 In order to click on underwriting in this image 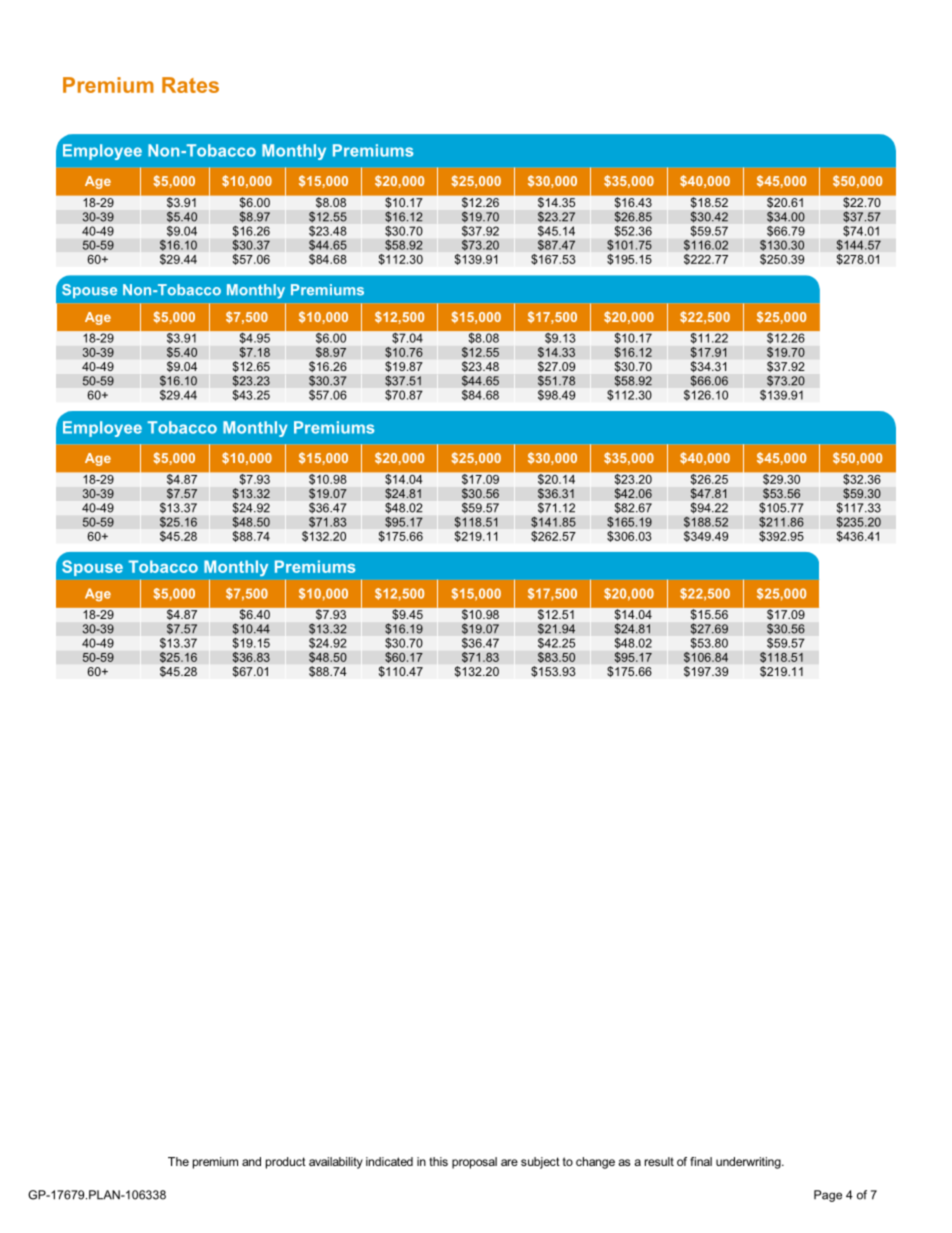, I will do `click(749, 1163)`.
